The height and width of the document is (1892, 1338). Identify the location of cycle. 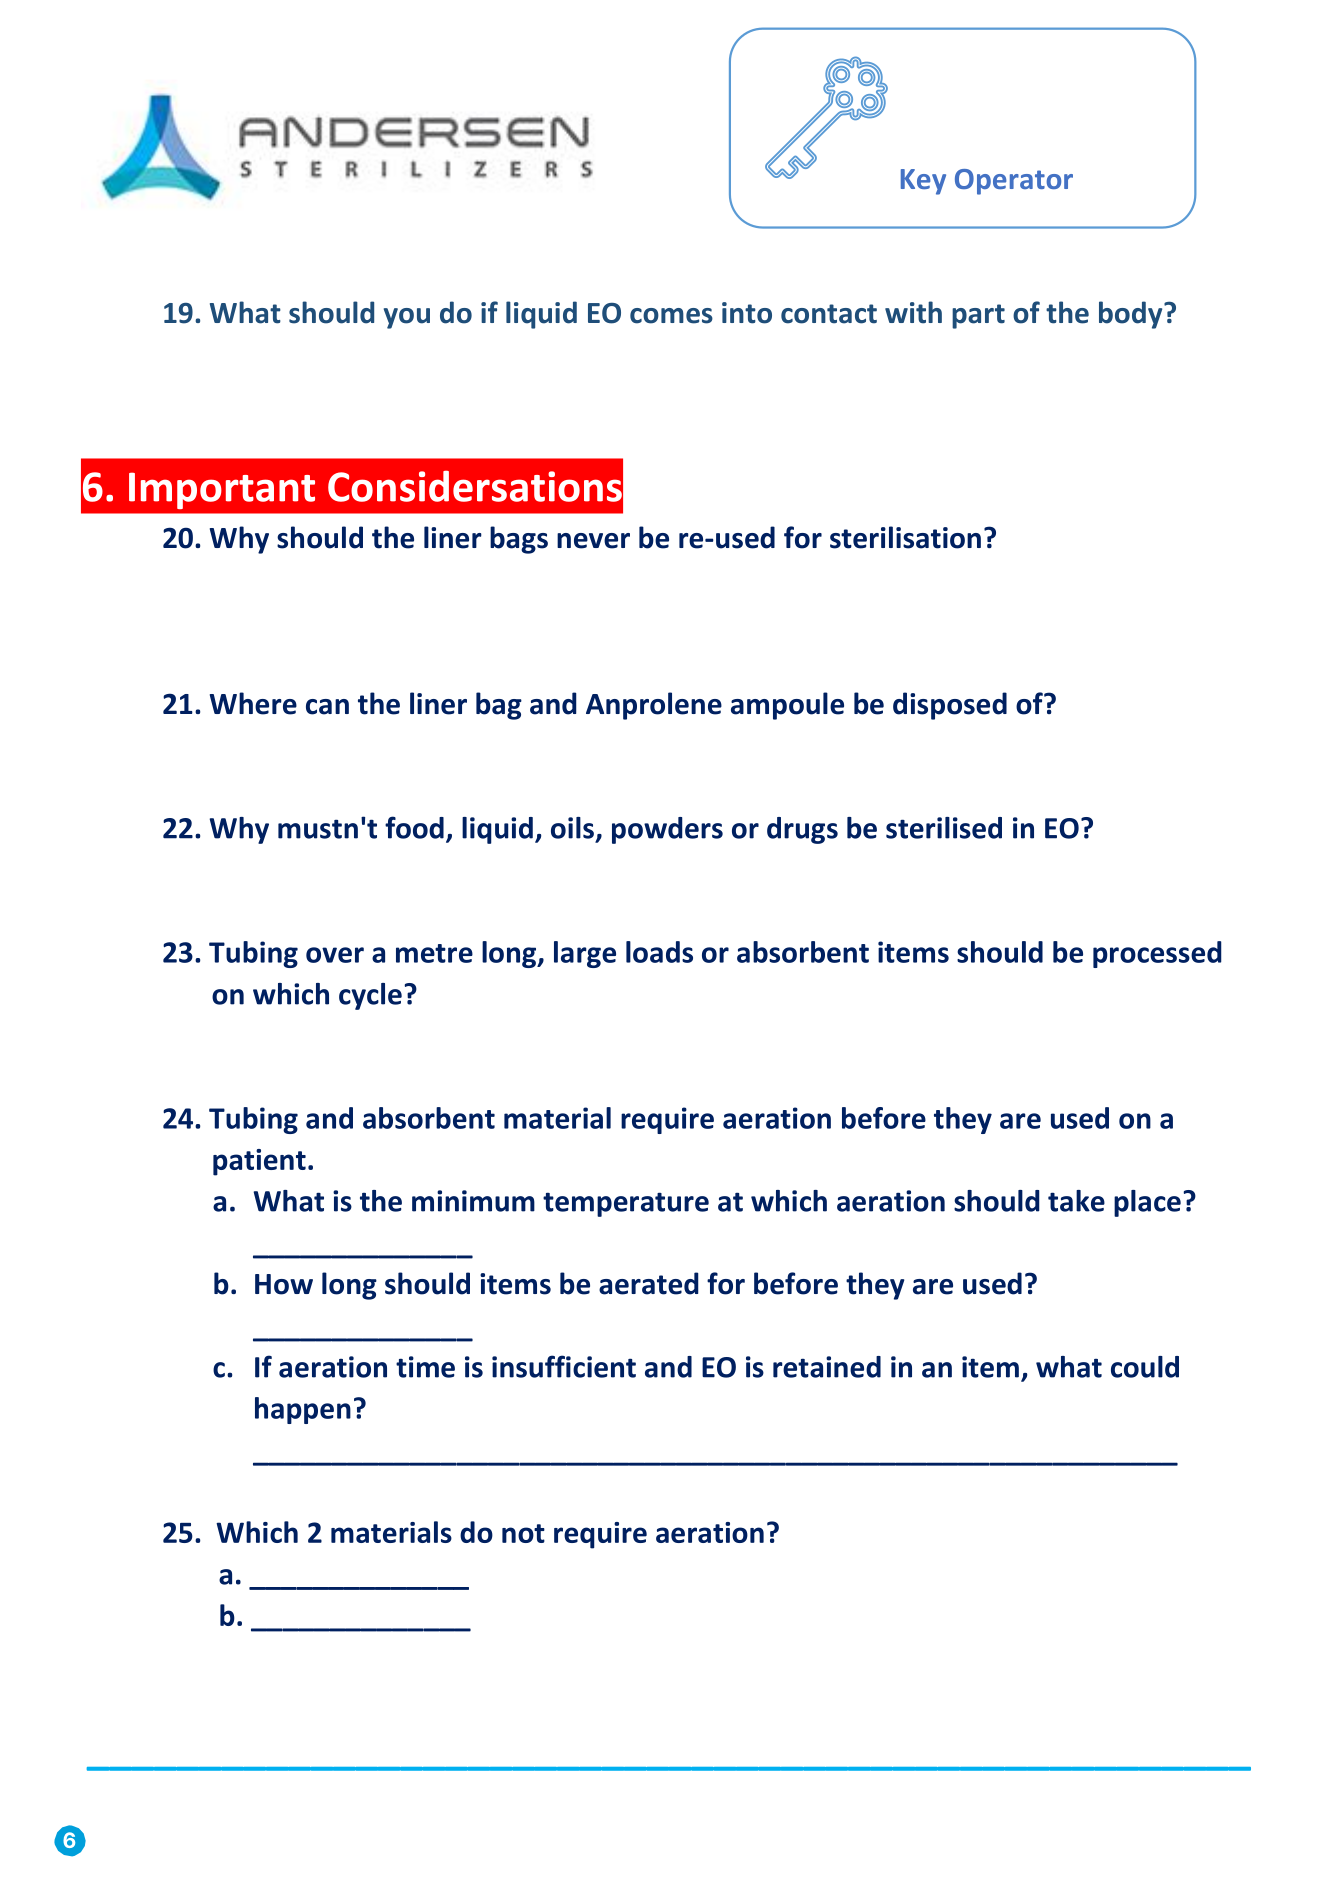
(370, 996).
